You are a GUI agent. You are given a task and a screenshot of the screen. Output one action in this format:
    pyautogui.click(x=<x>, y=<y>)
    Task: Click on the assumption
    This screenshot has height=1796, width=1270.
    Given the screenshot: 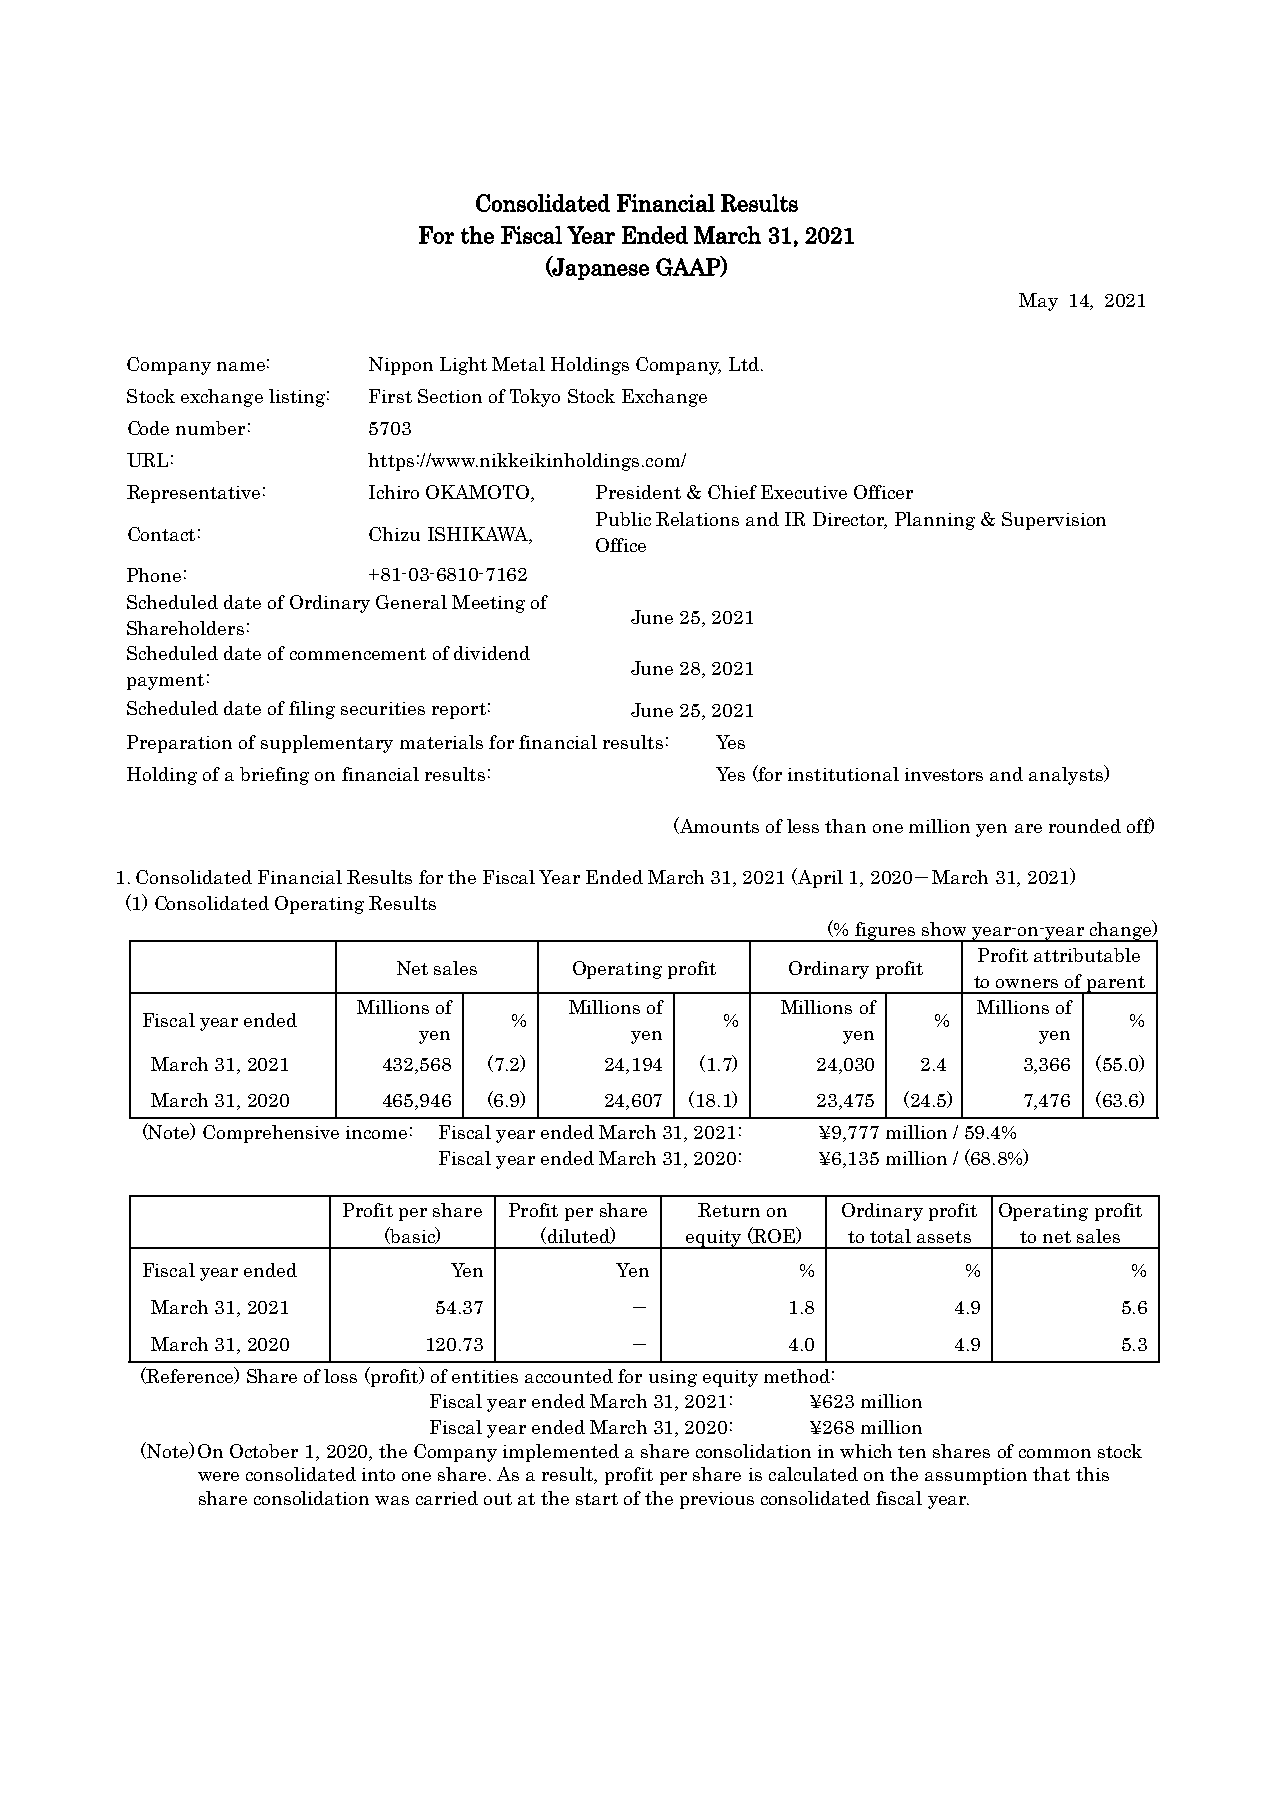 What is the action you would take?
    pyautogui.click(x=976, y=1476)
